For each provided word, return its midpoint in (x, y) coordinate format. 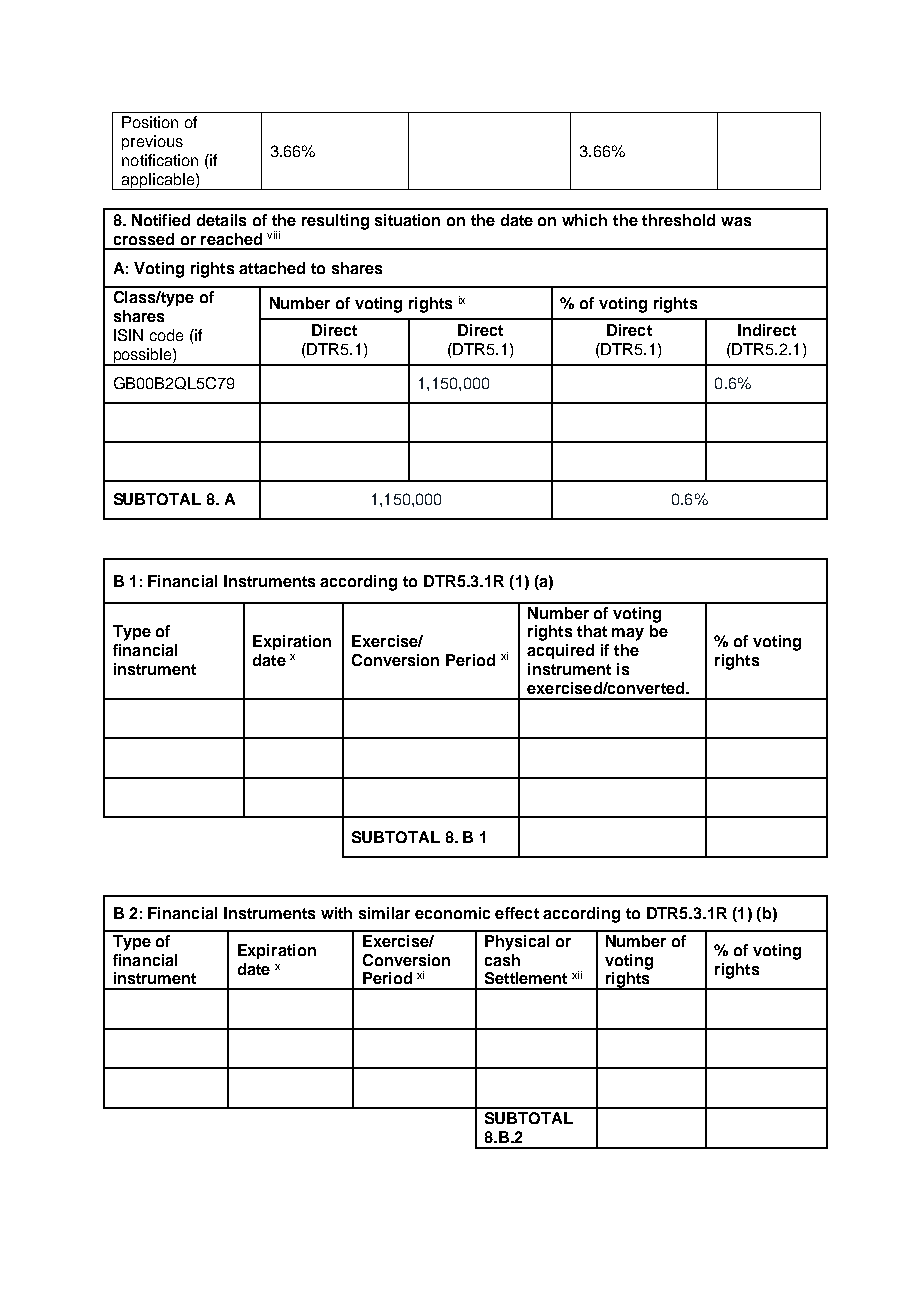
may (628, 634)
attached (272, 268)
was (736, 221)
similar (384, 913)
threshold (678, 220)
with (336, 913)
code (166, 335)
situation (407, 220)
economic (452, 913)
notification (160, 160)
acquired (560, 651)
